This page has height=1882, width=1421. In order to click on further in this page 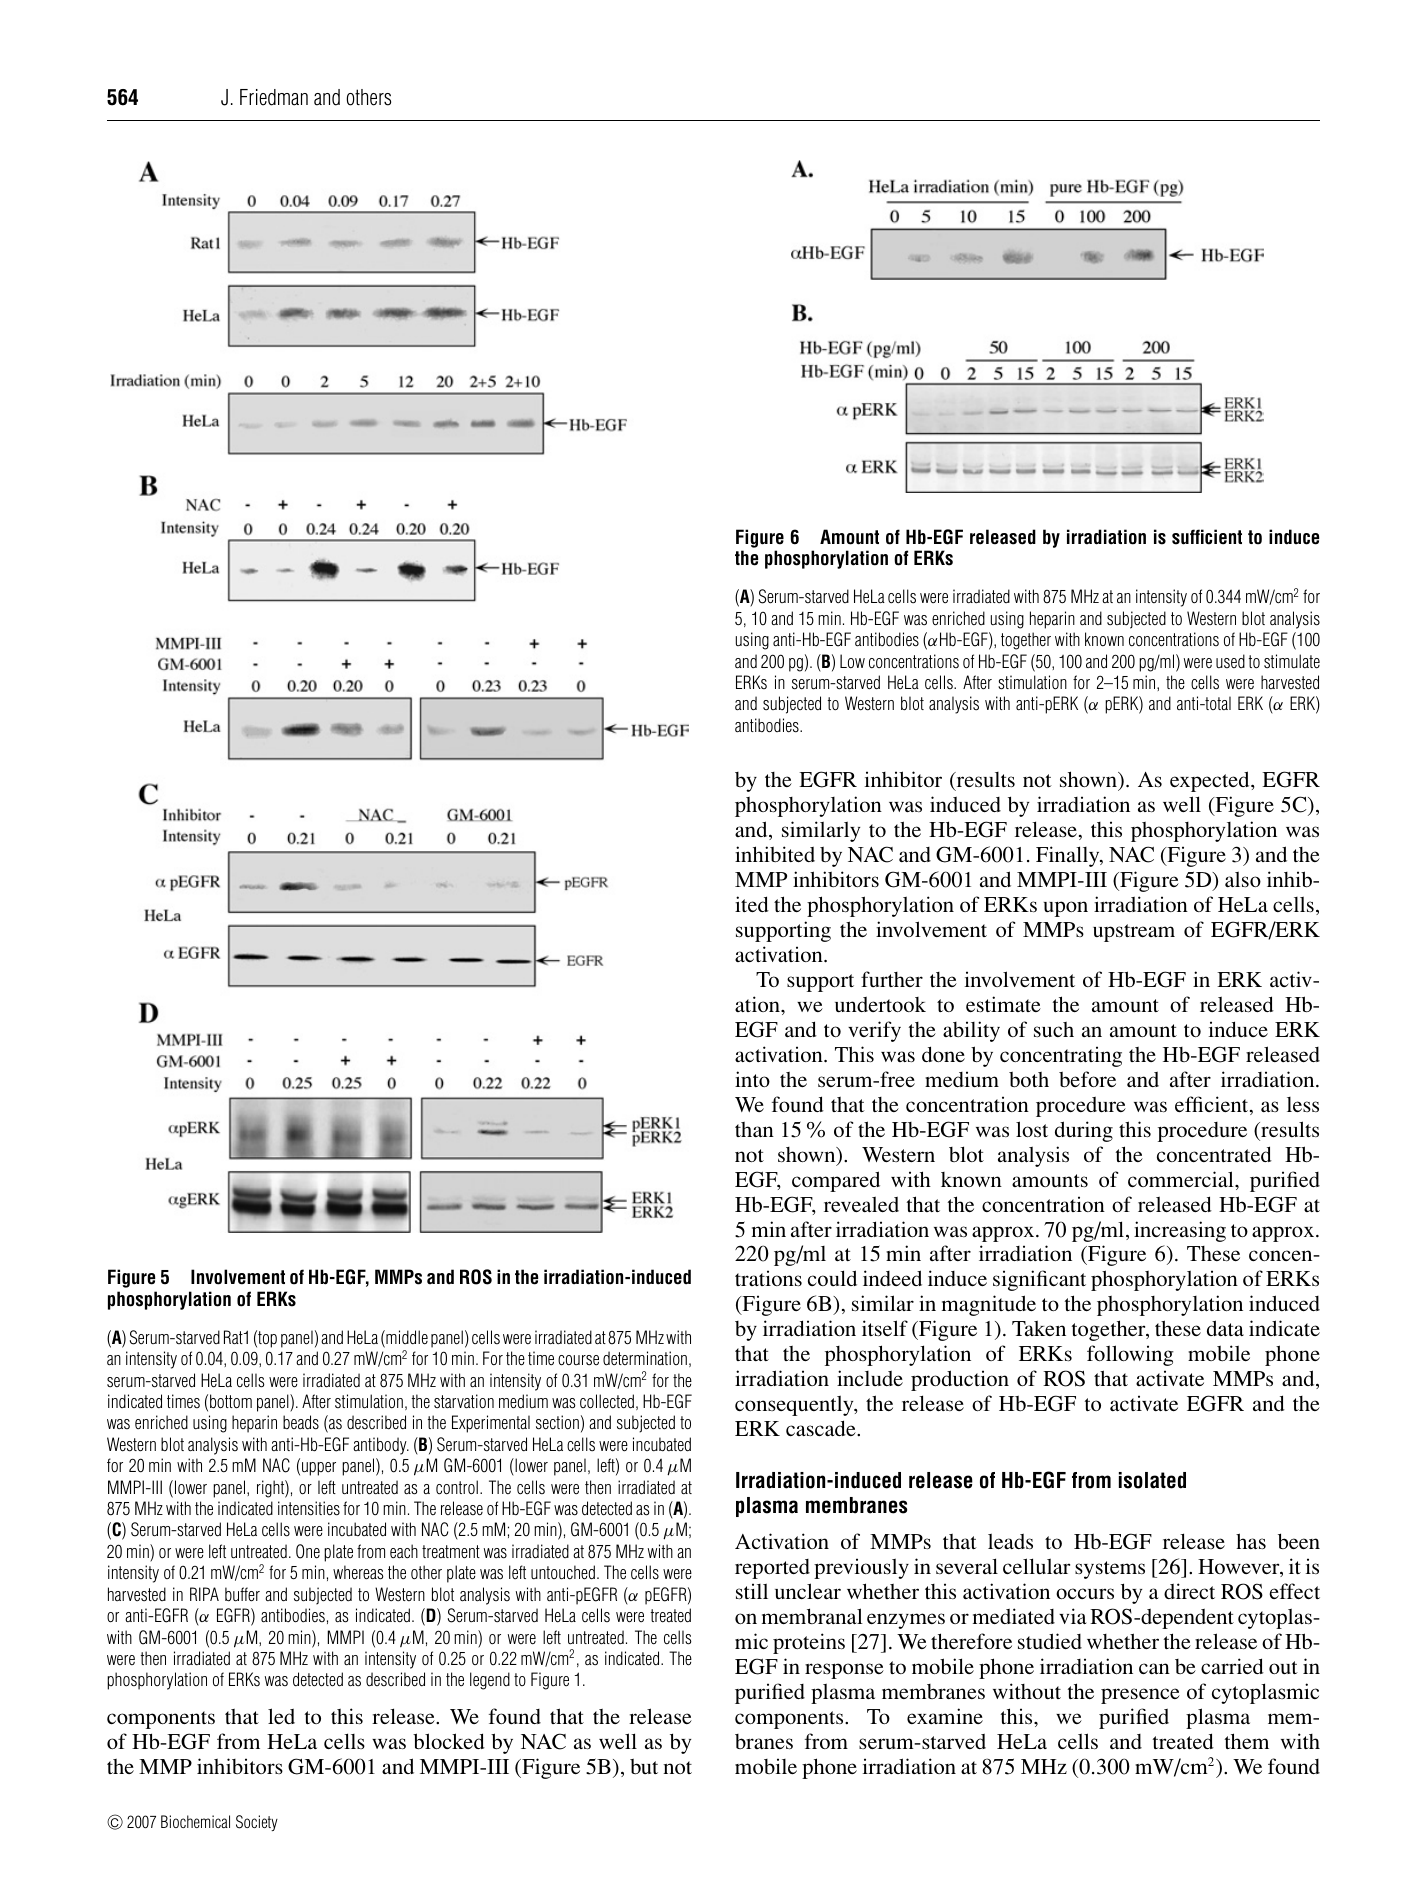, I will do `click(892, 979)`.
